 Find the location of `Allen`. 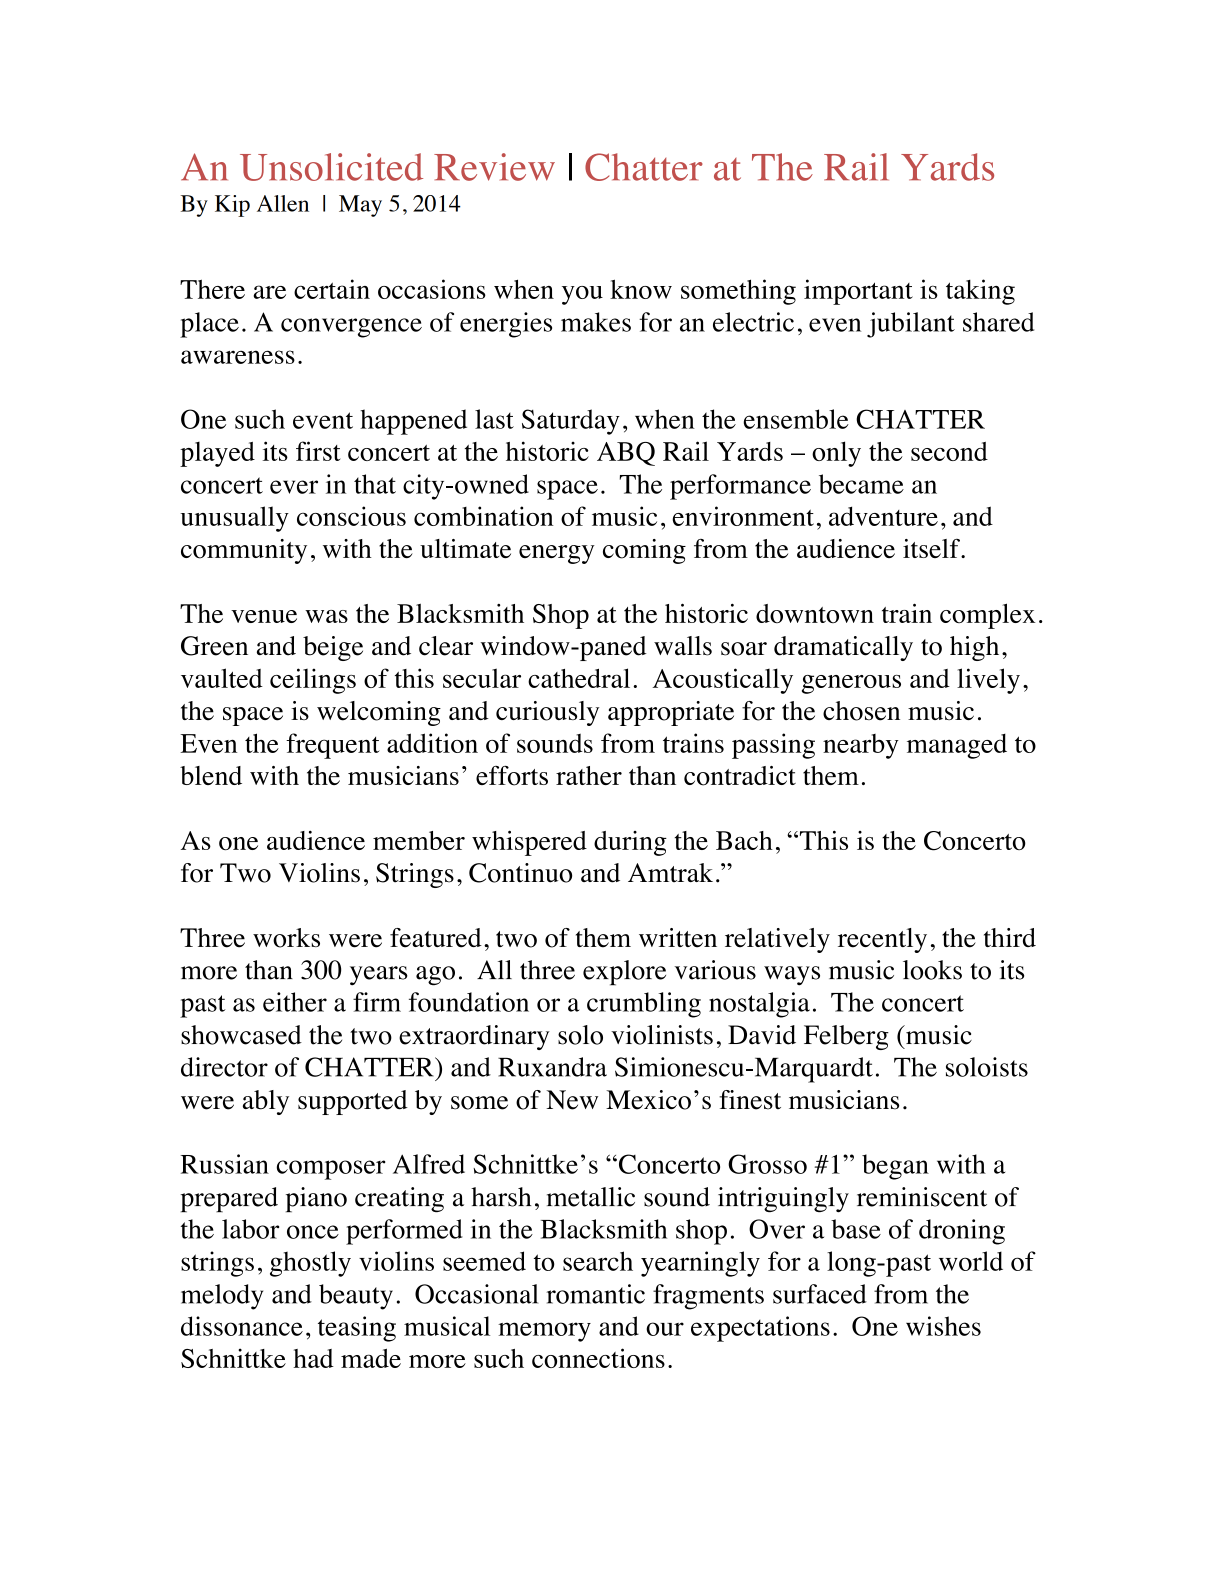

Allen is located at coordinates (283, 203).
